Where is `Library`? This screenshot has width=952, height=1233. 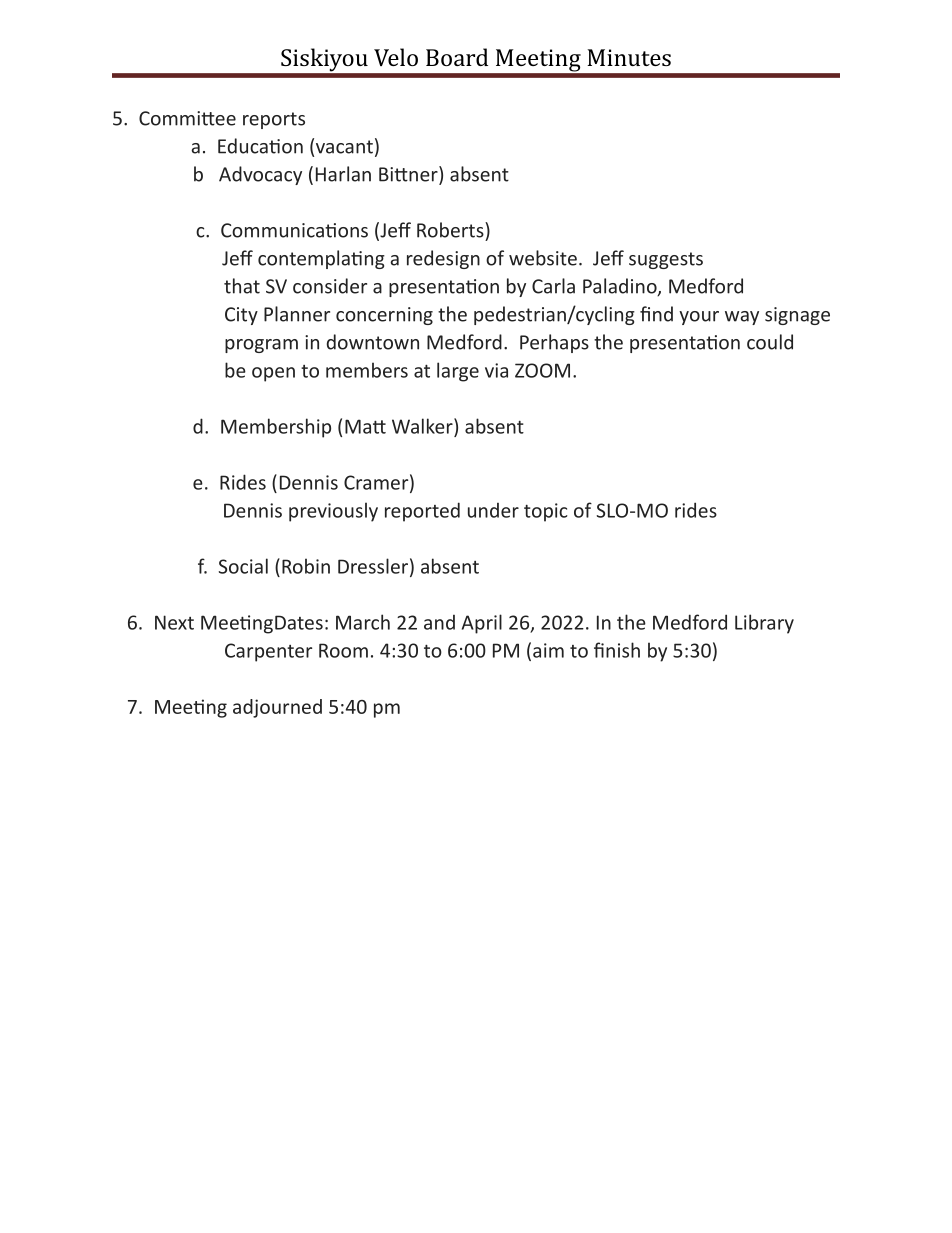 Library is located at coordinates (764, 624).
